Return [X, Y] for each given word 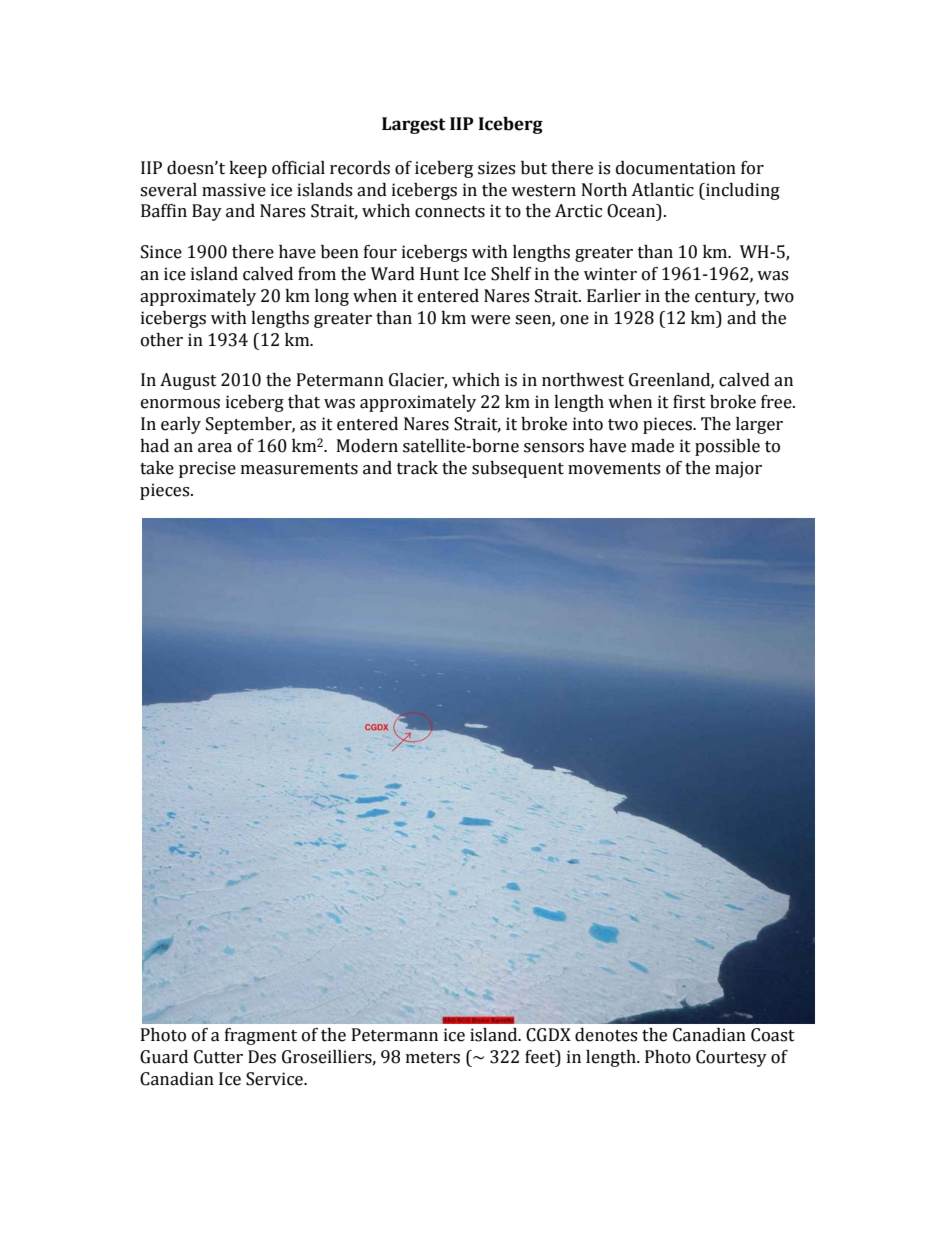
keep [248, 169]
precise [207, 469]
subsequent [518, 469]
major [738, 469]
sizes [496, 168]
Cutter [218, 1057]
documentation [676, 168]
